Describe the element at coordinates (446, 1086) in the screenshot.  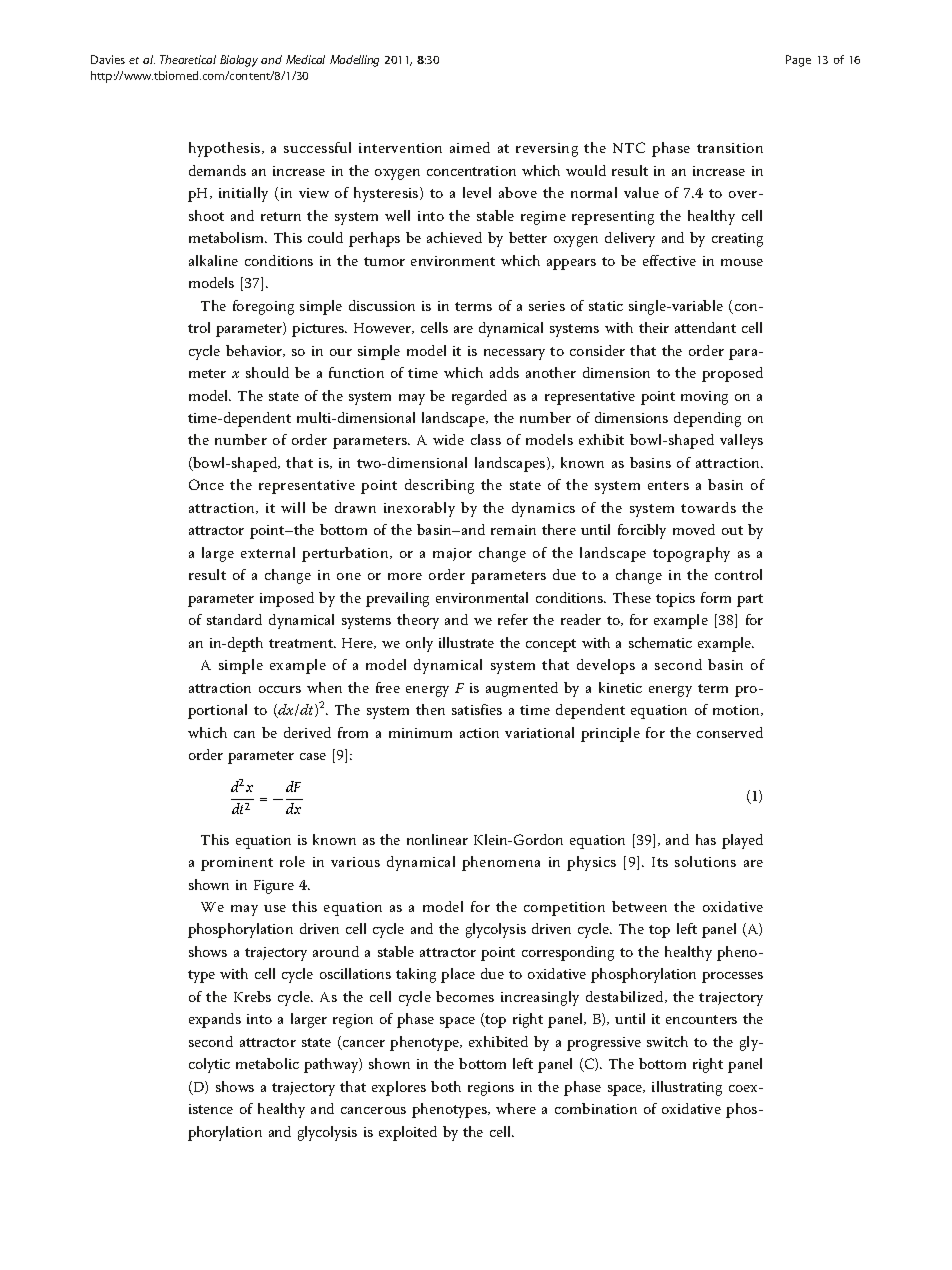
I see `both` at that location.
